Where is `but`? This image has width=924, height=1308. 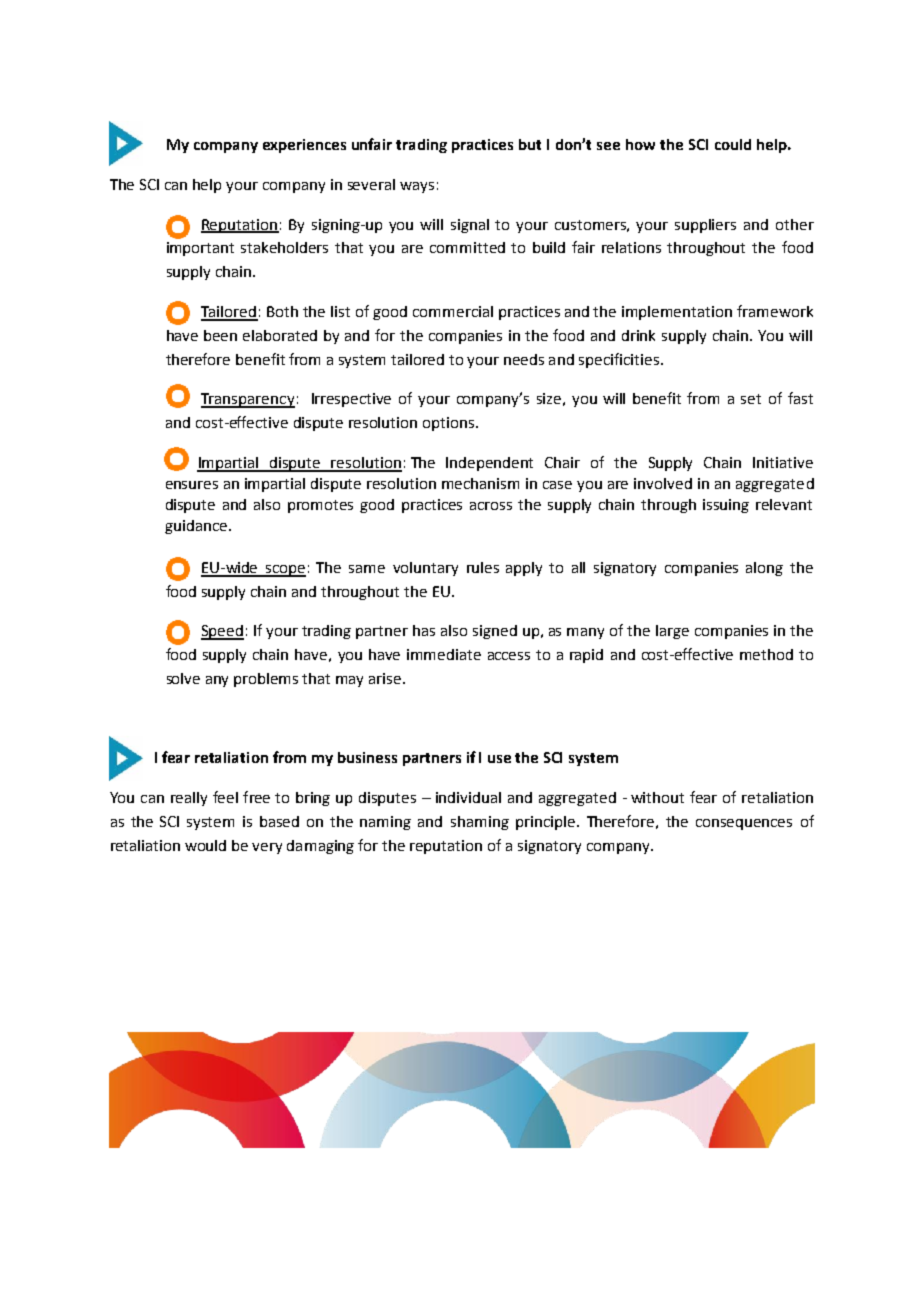 but is located at coordinates (530, 144).
